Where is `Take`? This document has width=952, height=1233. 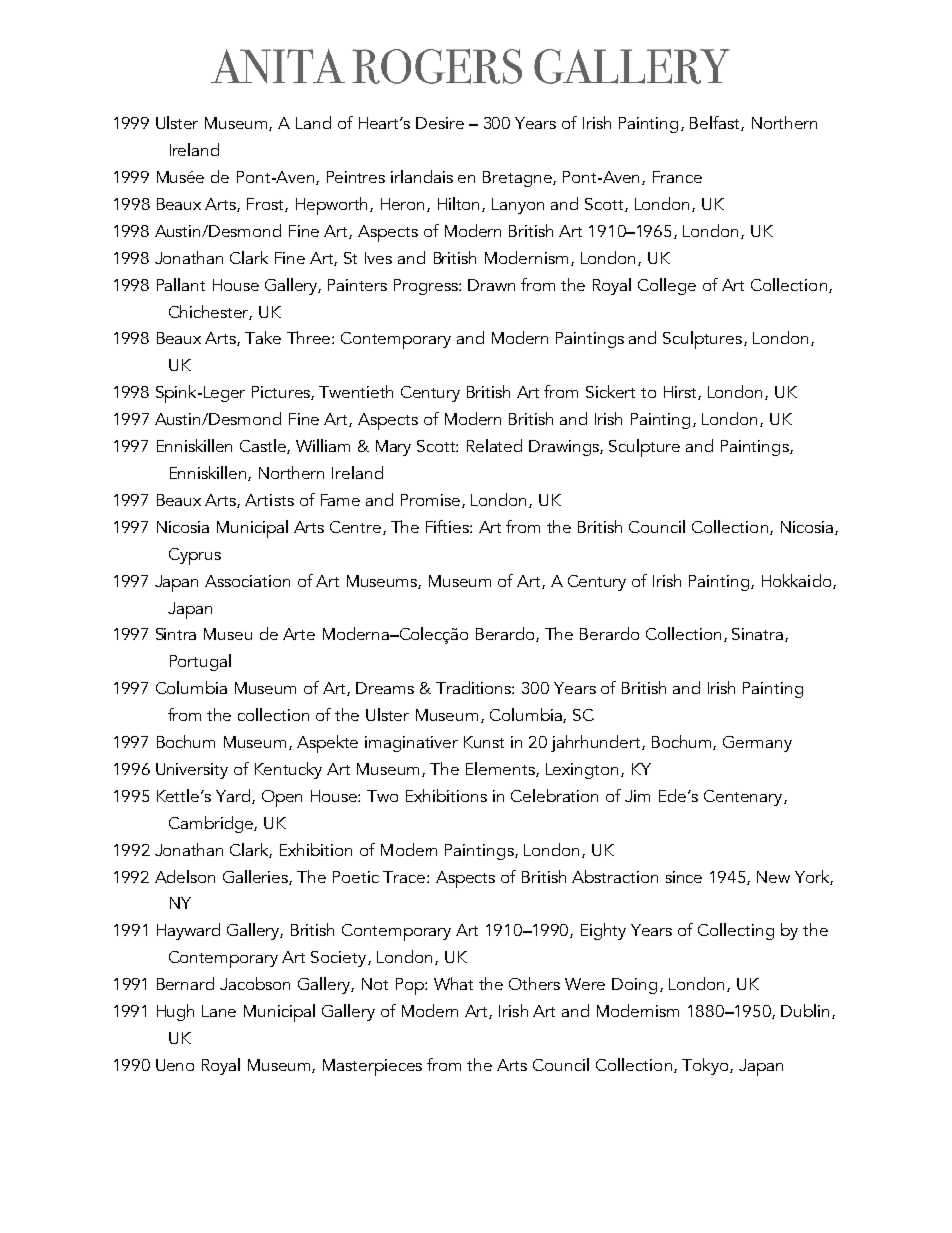
Take is located at coordinates (263, 337).
